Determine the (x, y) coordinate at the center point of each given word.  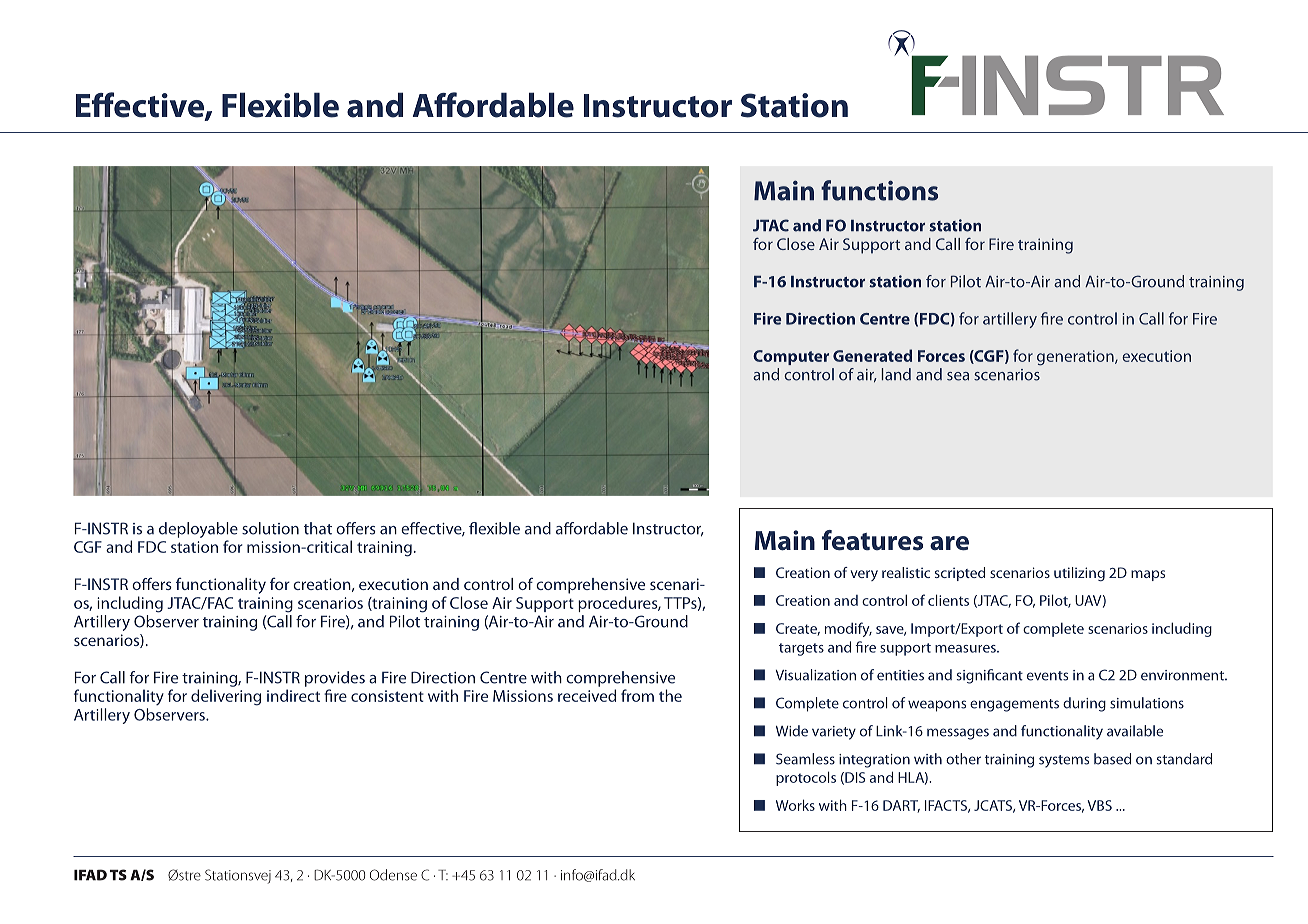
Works (795, 805)
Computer (791, 357)
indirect (293, 695)
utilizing (1079, 574)
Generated (872, 355)
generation (1076, 358)
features (872, 540)
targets (801, 649)
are (949, 543)
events (1047, 676)
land (896, 374)
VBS (1099, 805)
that (318, 528)
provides (335, 679)
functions (879, 190)
